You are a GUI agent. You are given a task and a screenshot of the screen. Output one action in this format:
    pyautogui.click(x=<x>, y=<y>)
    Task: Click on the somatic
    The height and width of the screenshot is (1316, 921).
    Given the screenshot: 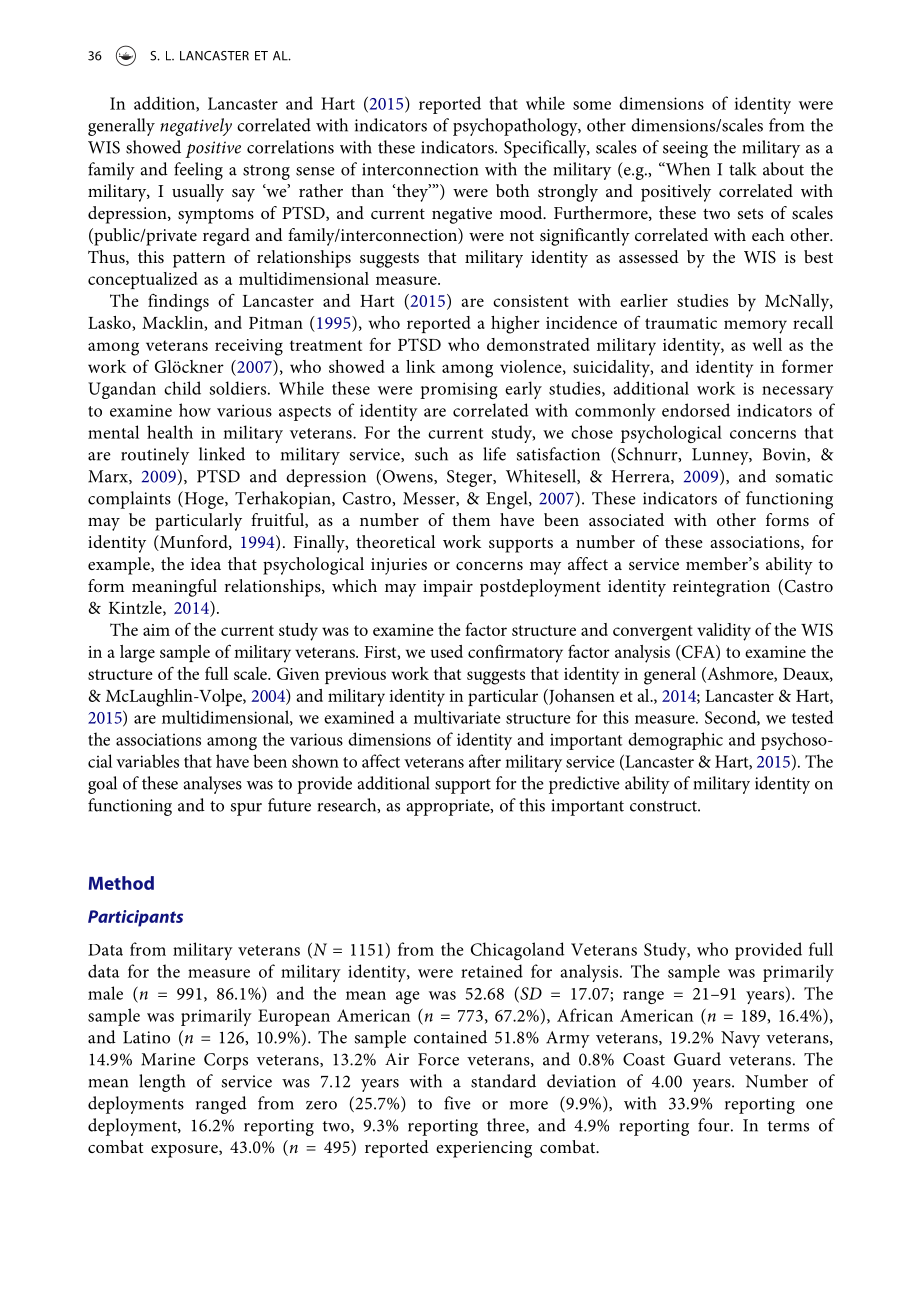 What is the action you would take?
    pyautogui.click(x=804, y=476)
